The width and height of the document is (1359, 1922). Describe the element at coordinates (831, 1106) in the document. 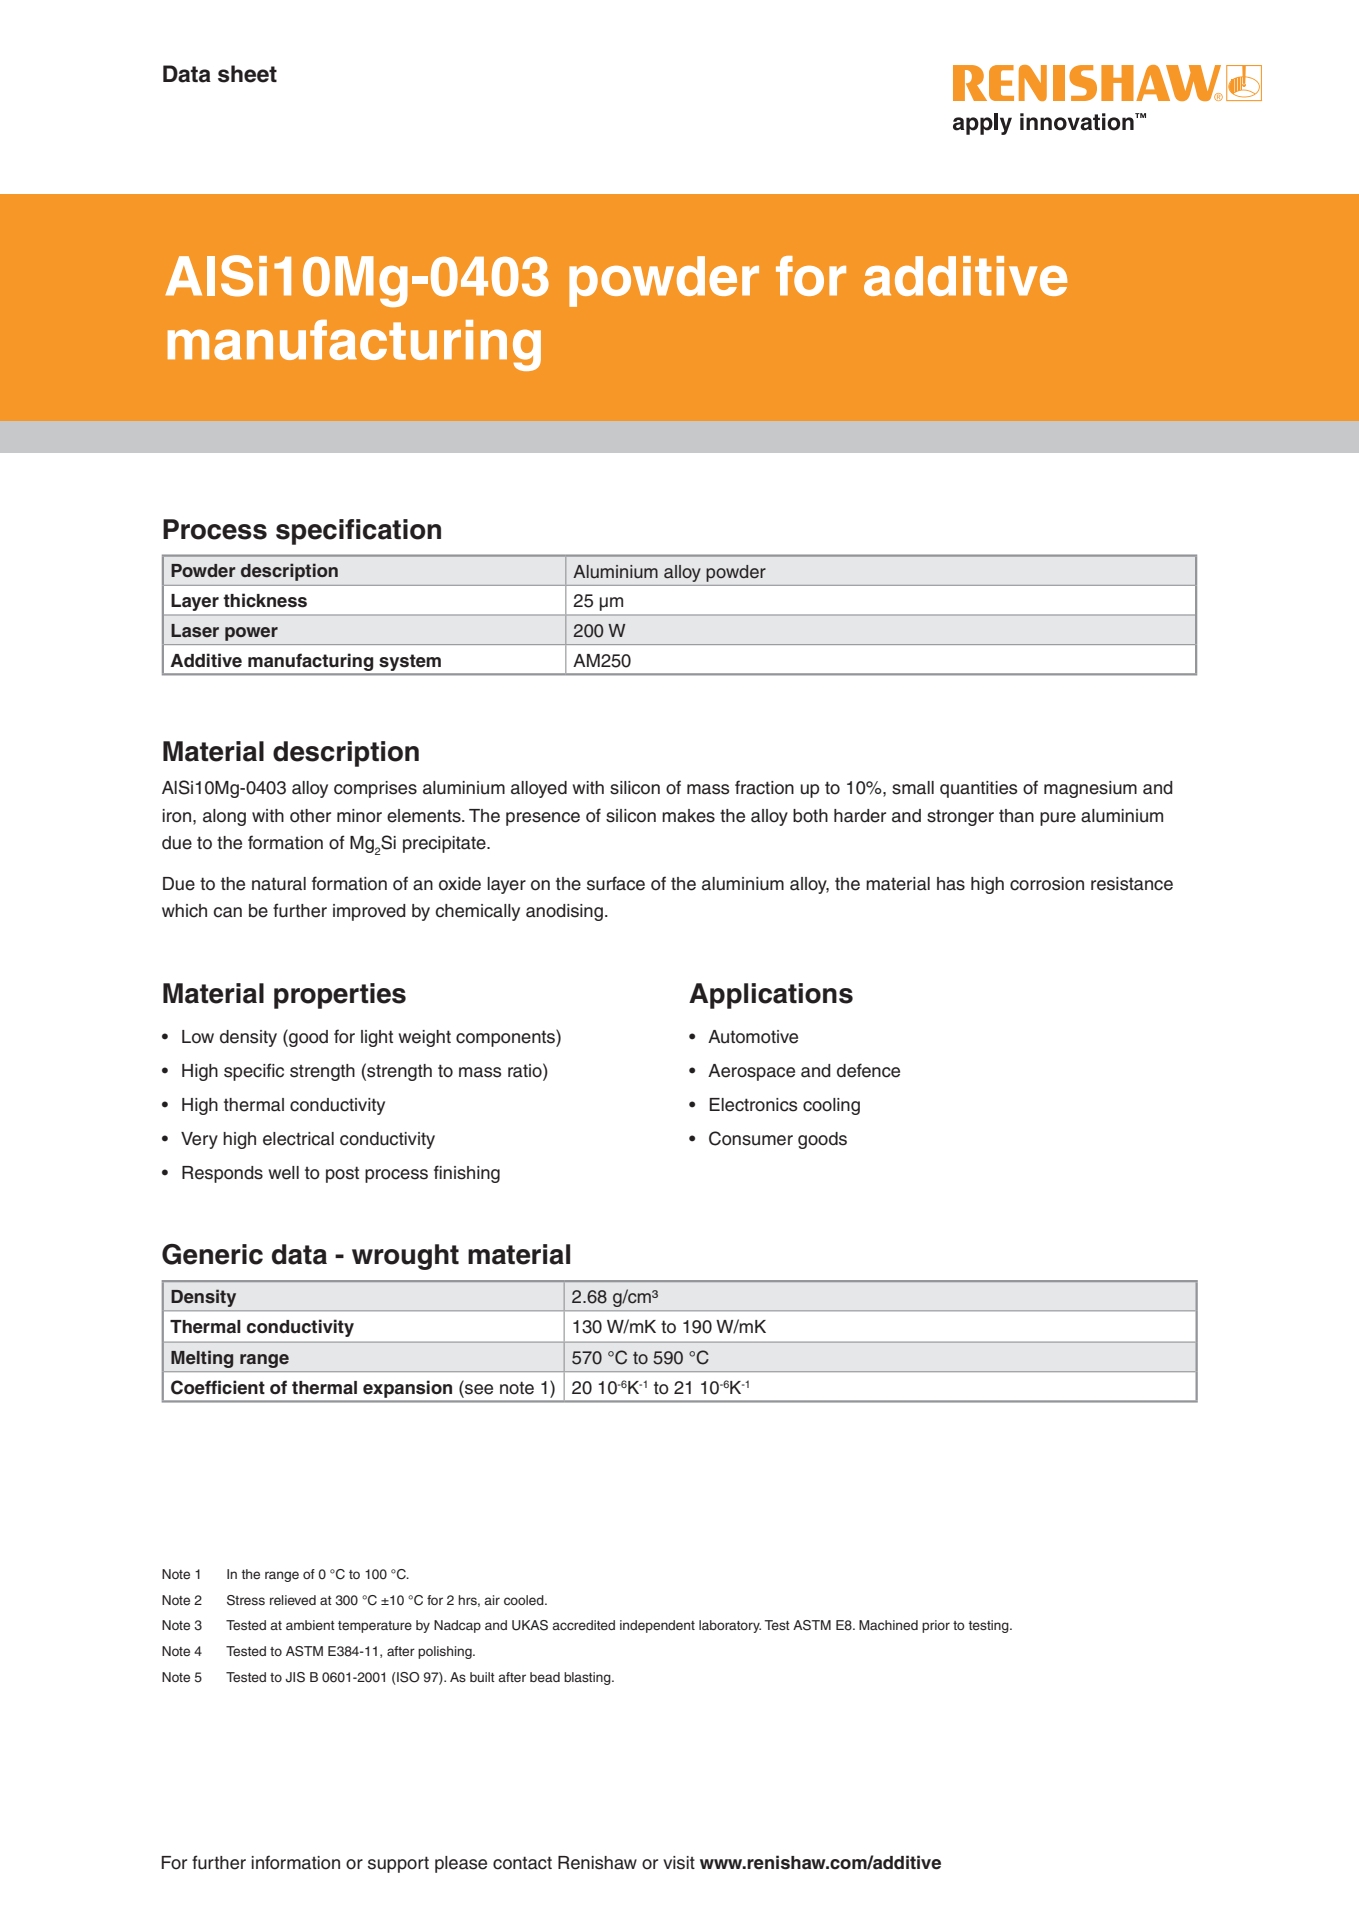

I see `cooling` at that location.
